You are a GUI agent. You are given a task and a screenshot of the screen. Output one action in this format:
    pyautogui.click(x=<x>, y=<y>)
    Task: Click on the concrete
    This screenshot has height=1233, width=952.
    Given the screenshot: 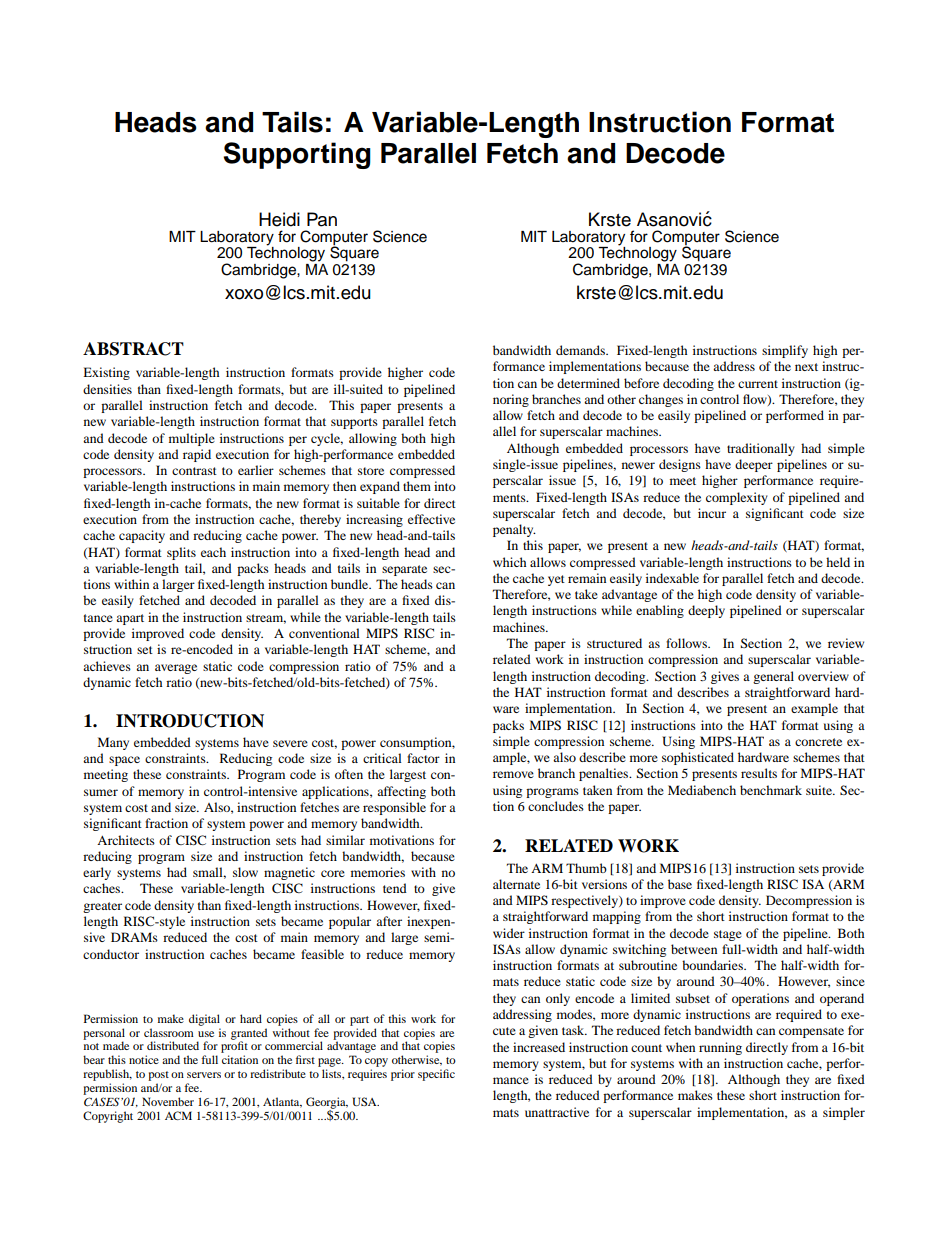 What is the action you would take?
    pyautogui.click(x=818, y=742)
